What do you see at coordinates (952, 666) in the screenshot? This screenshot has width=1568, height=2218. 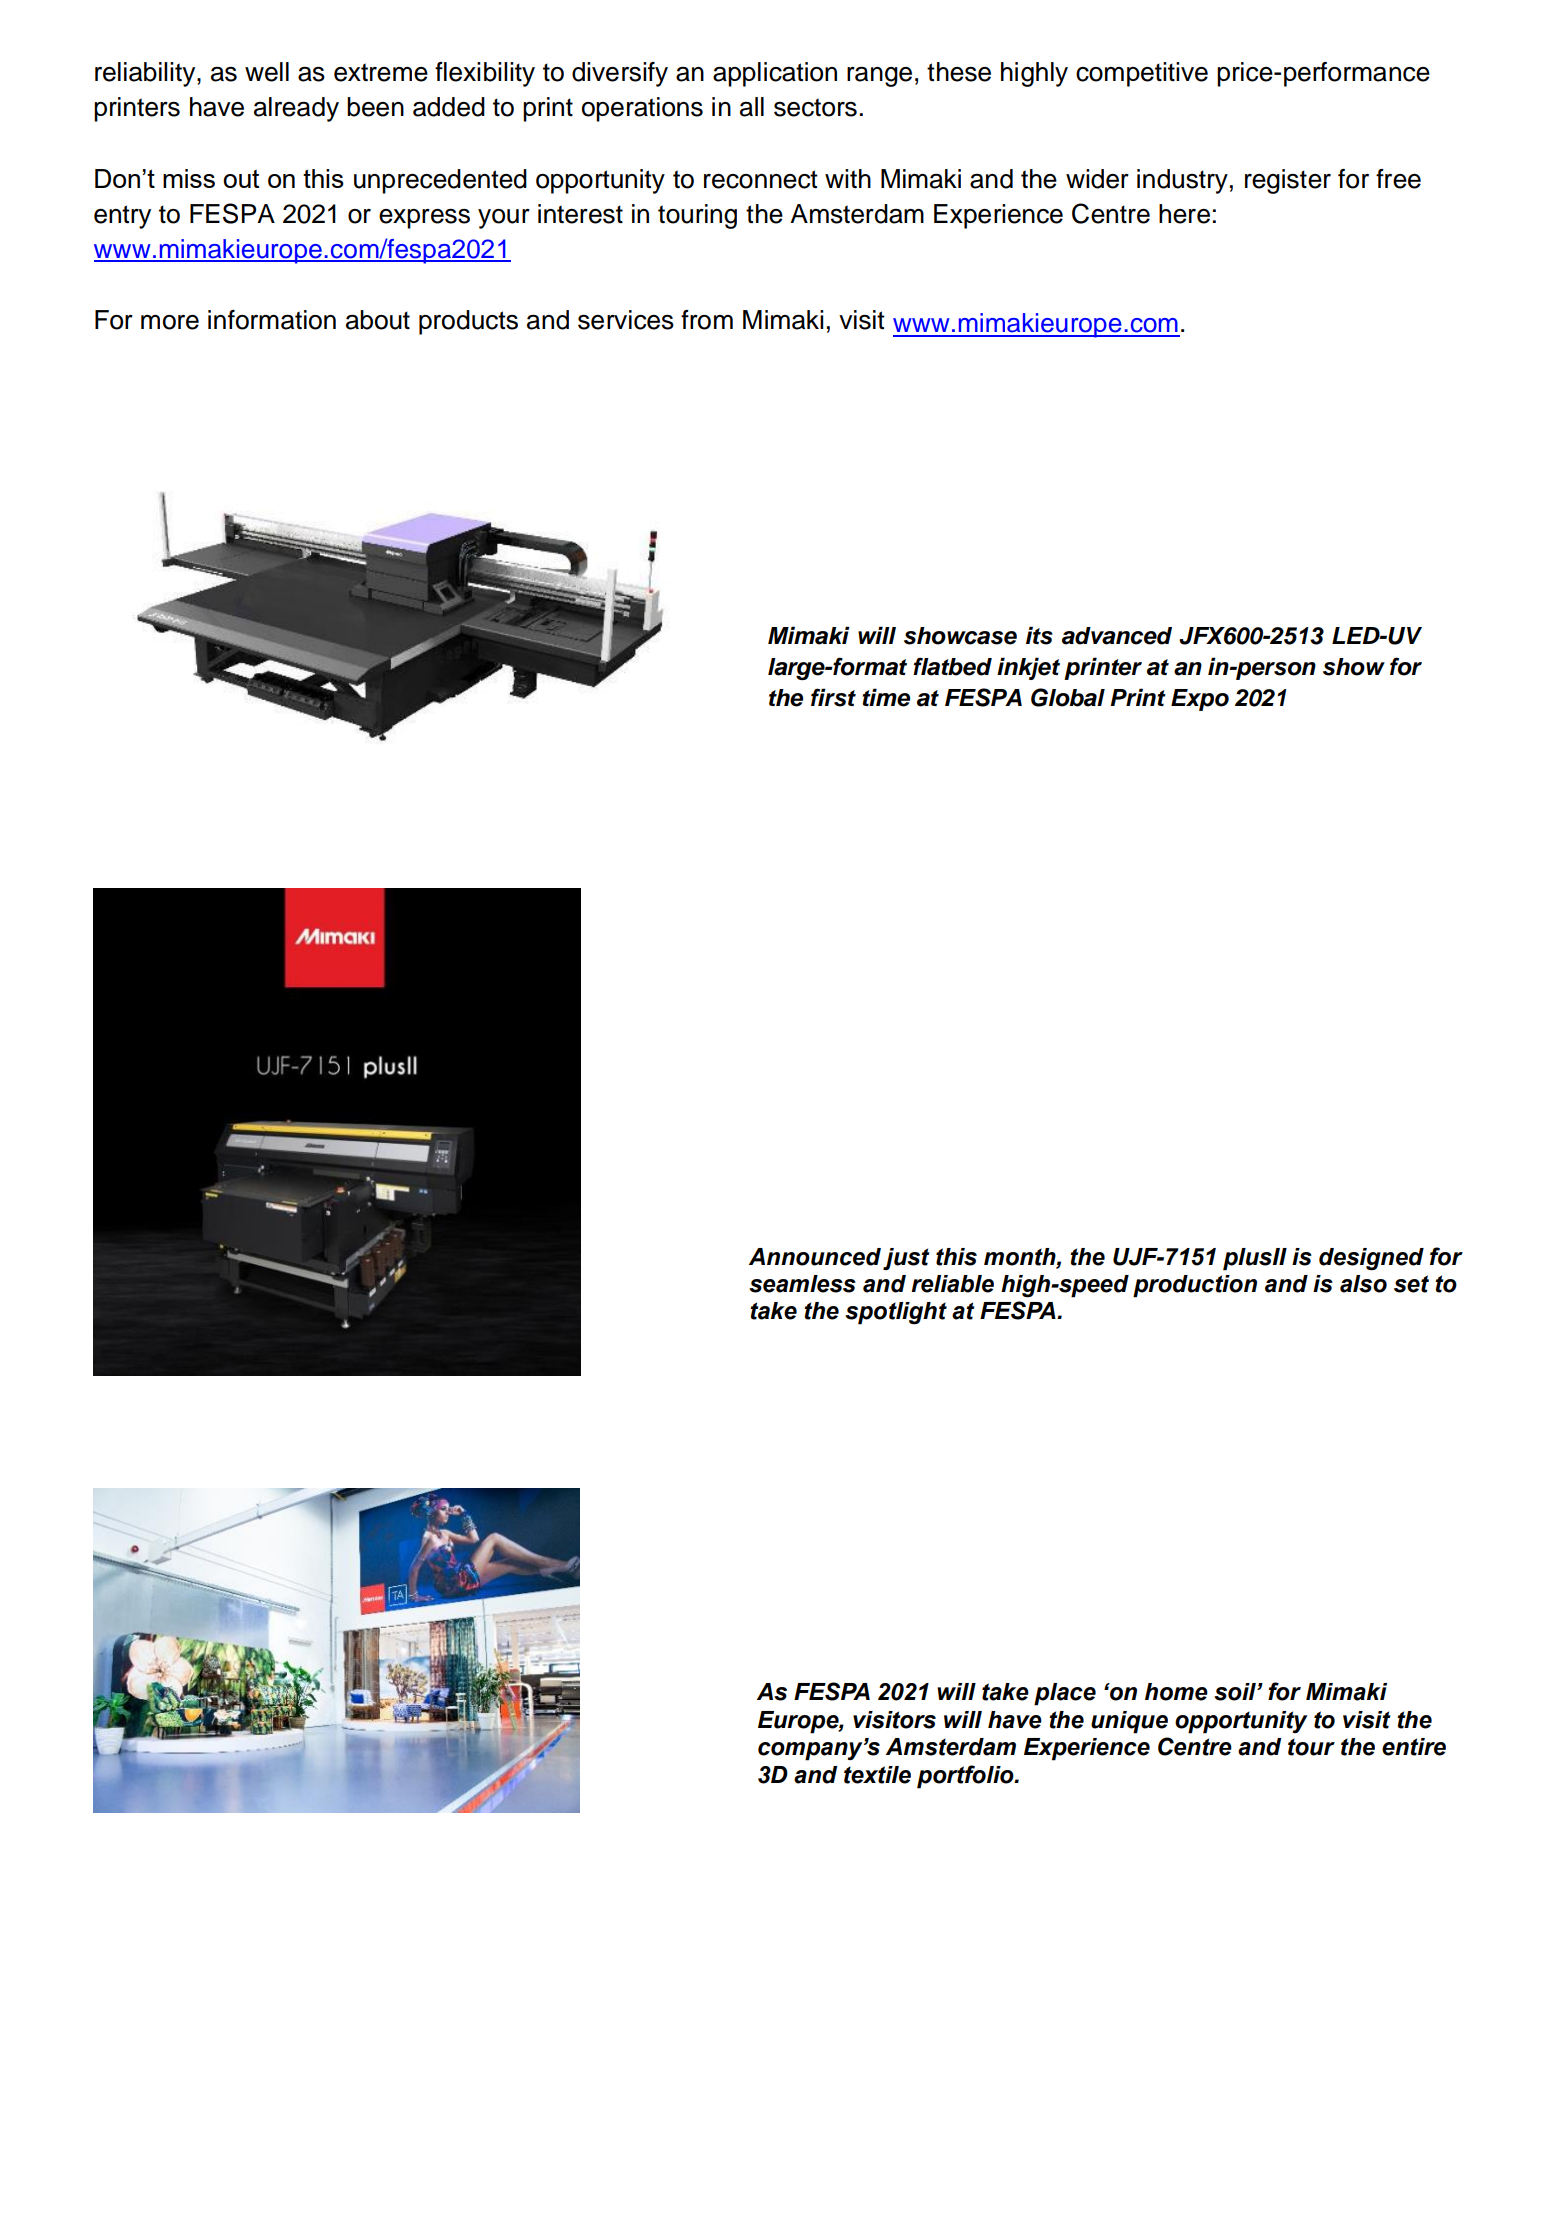 I see `flatbed` at bounding box center [952, 666].
